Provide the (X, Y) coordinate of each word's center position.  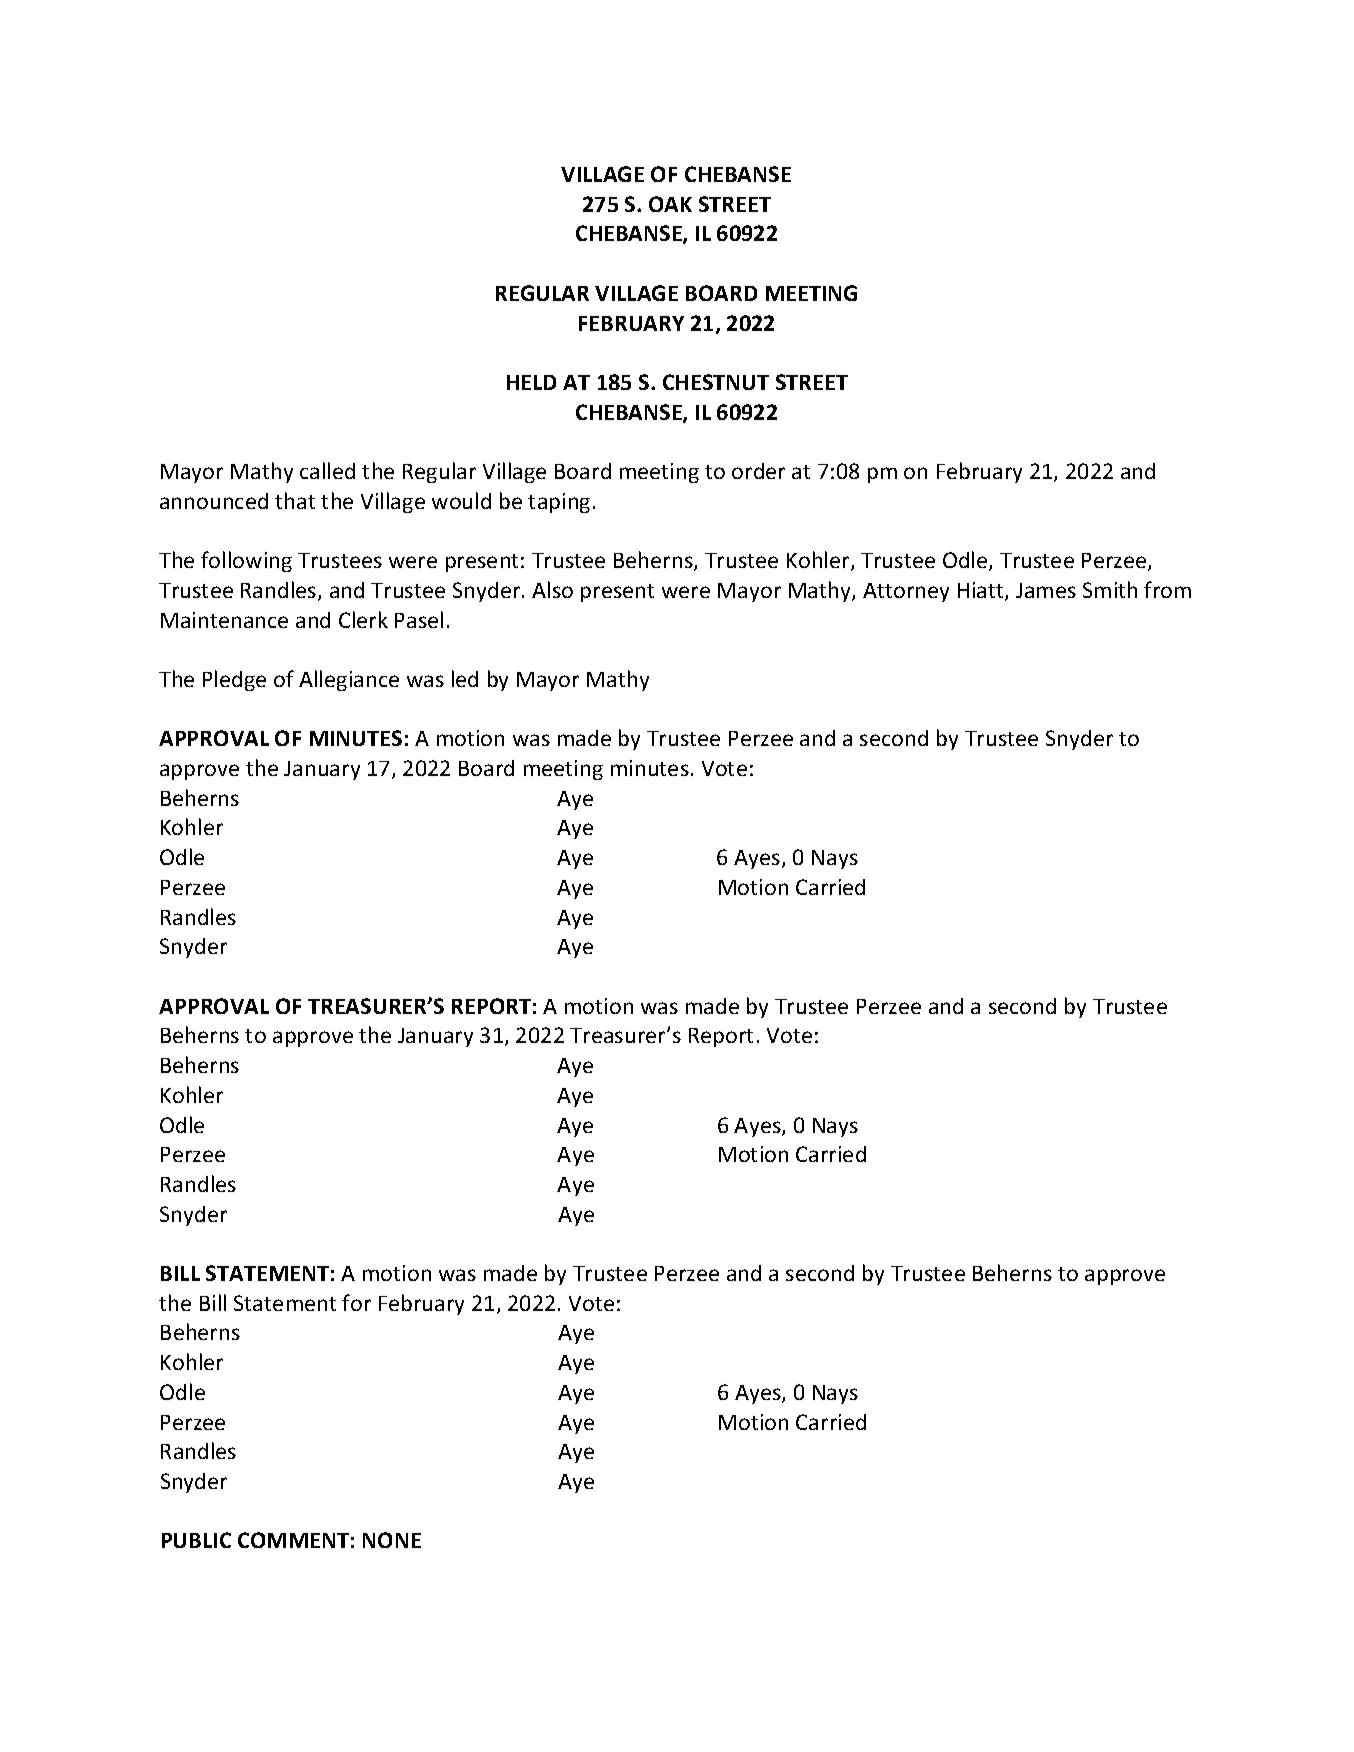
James (1046, 590)
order (758, 471)
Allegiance (349, 680)
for (356, 1302)
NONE (392, 1540)
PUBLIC (196, 1540)
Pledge (234, 680)
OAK (670, 204)
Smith (1110, 589)
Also (552, 589)
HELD (531, 382)
